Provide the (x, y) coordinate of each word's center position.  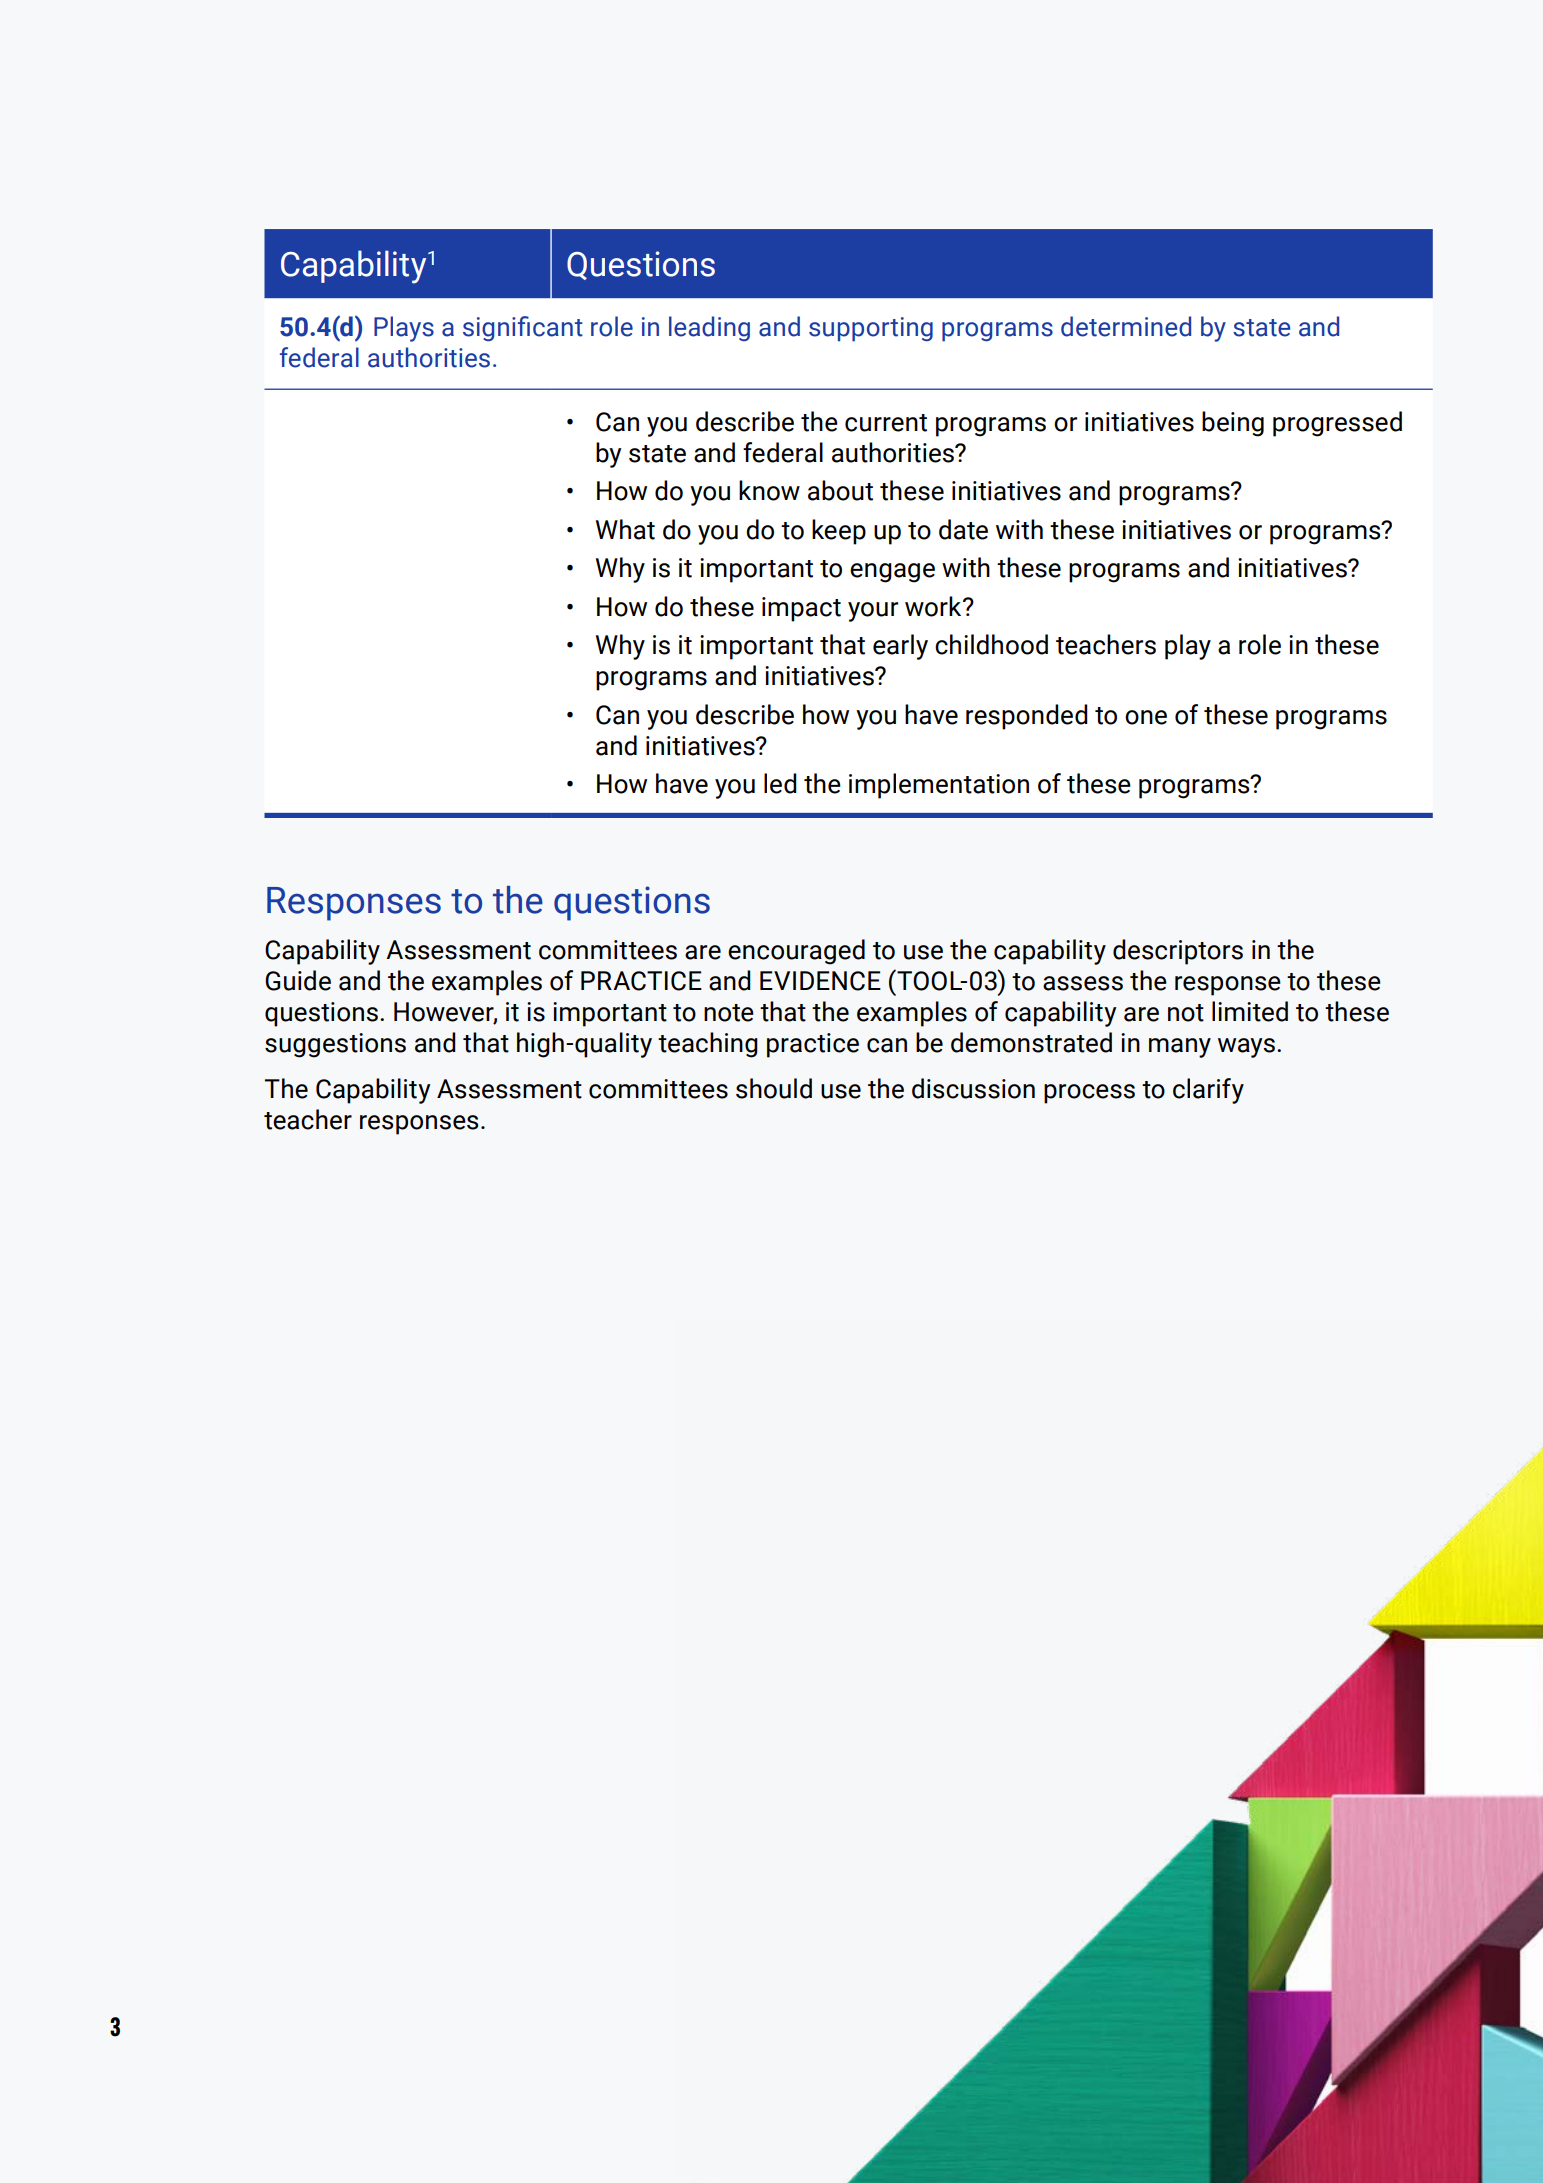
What (625, 529)
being (1233, 424)
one (1146, 717)
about (840, 490)
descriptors (1178, 952)
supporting (871, 329)
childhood (991, 644)
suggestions (335, 1045)
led (780, 783)
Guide (298, 980)
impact (801, 609)
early (900, 647)
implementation (939, 786)
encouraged (796, 952)
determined (1126, 326)
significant (523, 328)
